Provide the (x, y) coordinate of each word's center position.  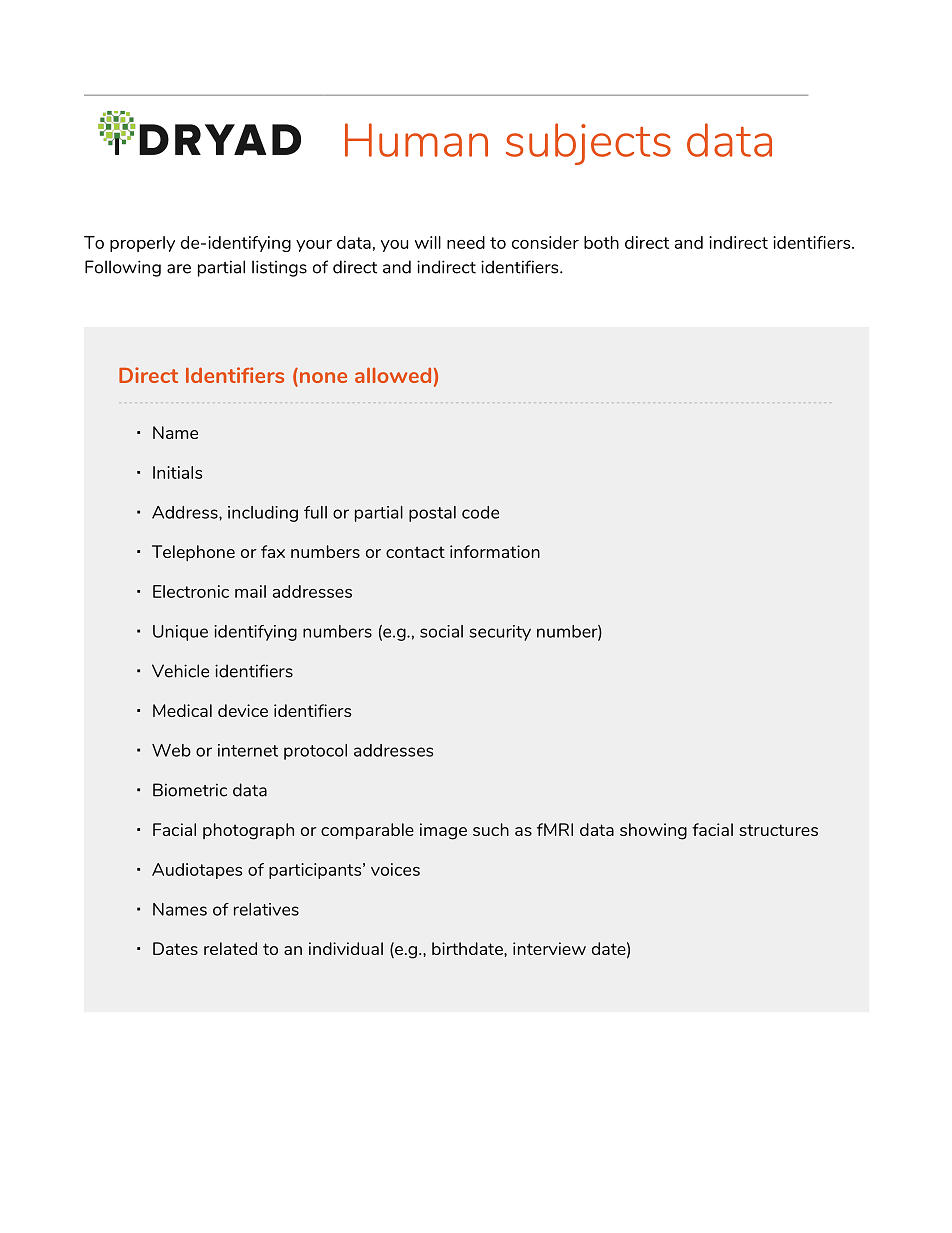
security (500, 633)
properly (142, 244)
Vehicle (180, 671)
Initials (177, 472)
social (441, 631)
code (480, 512)
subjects (588, 144)
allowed (393, 375)
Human (416, 140)
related (230, 948)
